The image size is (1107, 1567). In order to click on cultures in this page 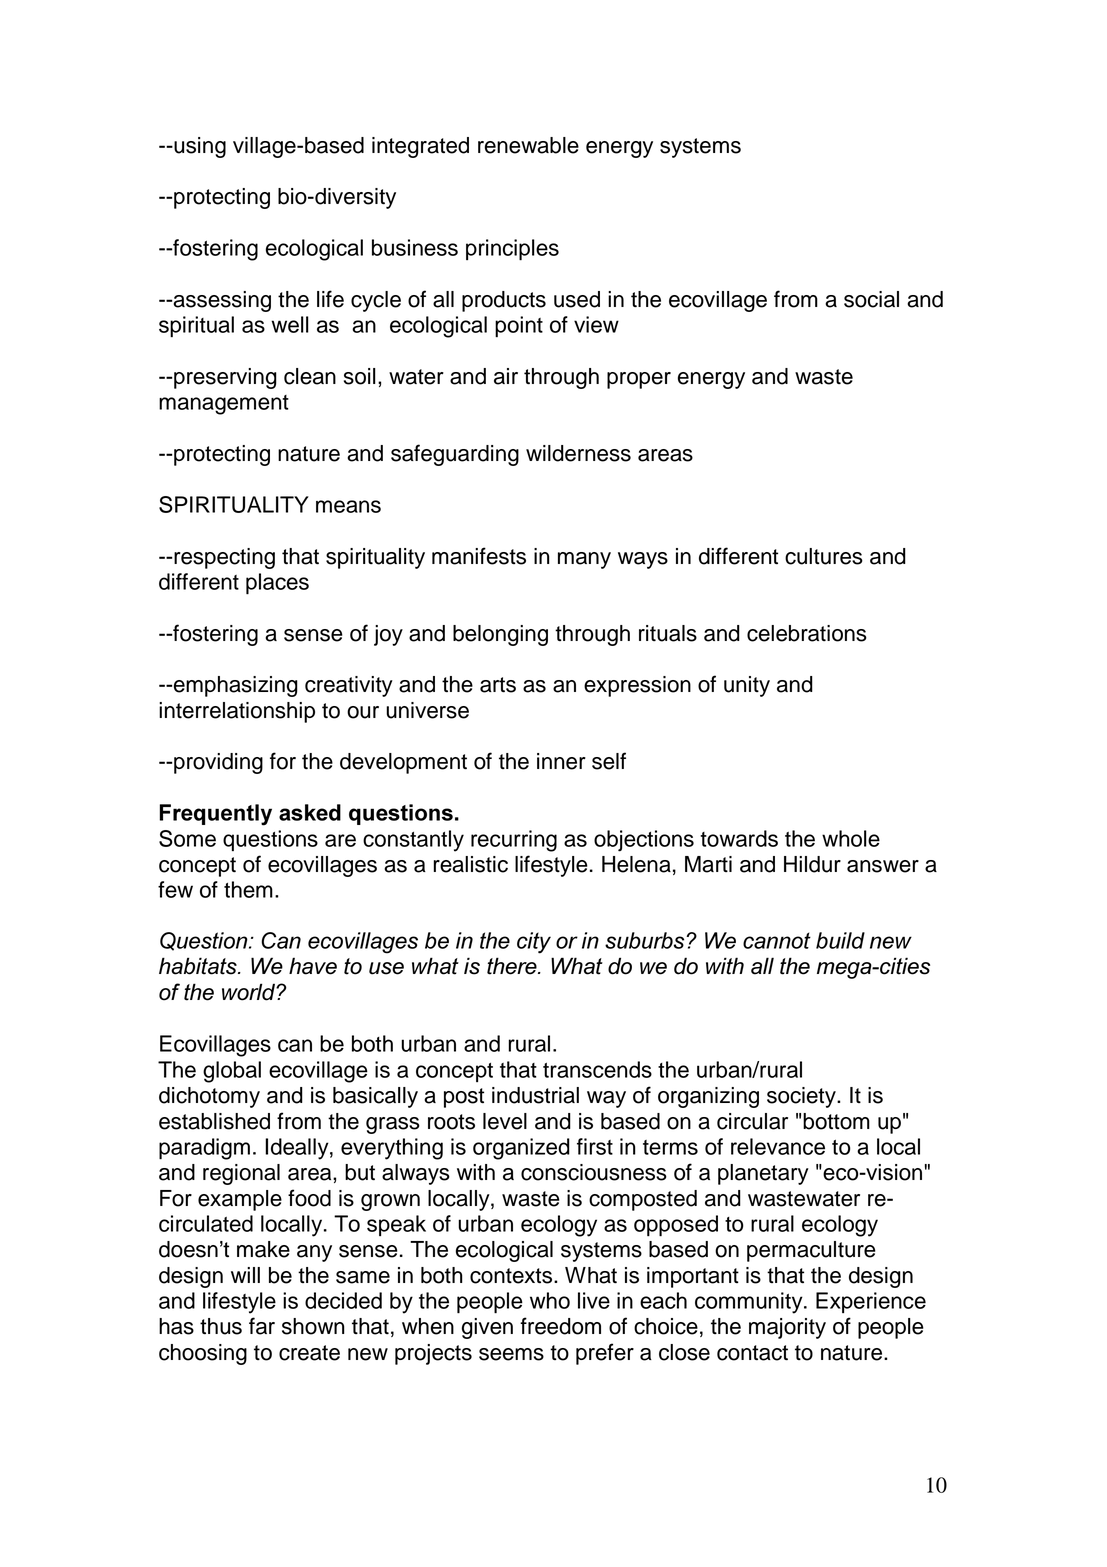, I will do `click(824, 556)`.
